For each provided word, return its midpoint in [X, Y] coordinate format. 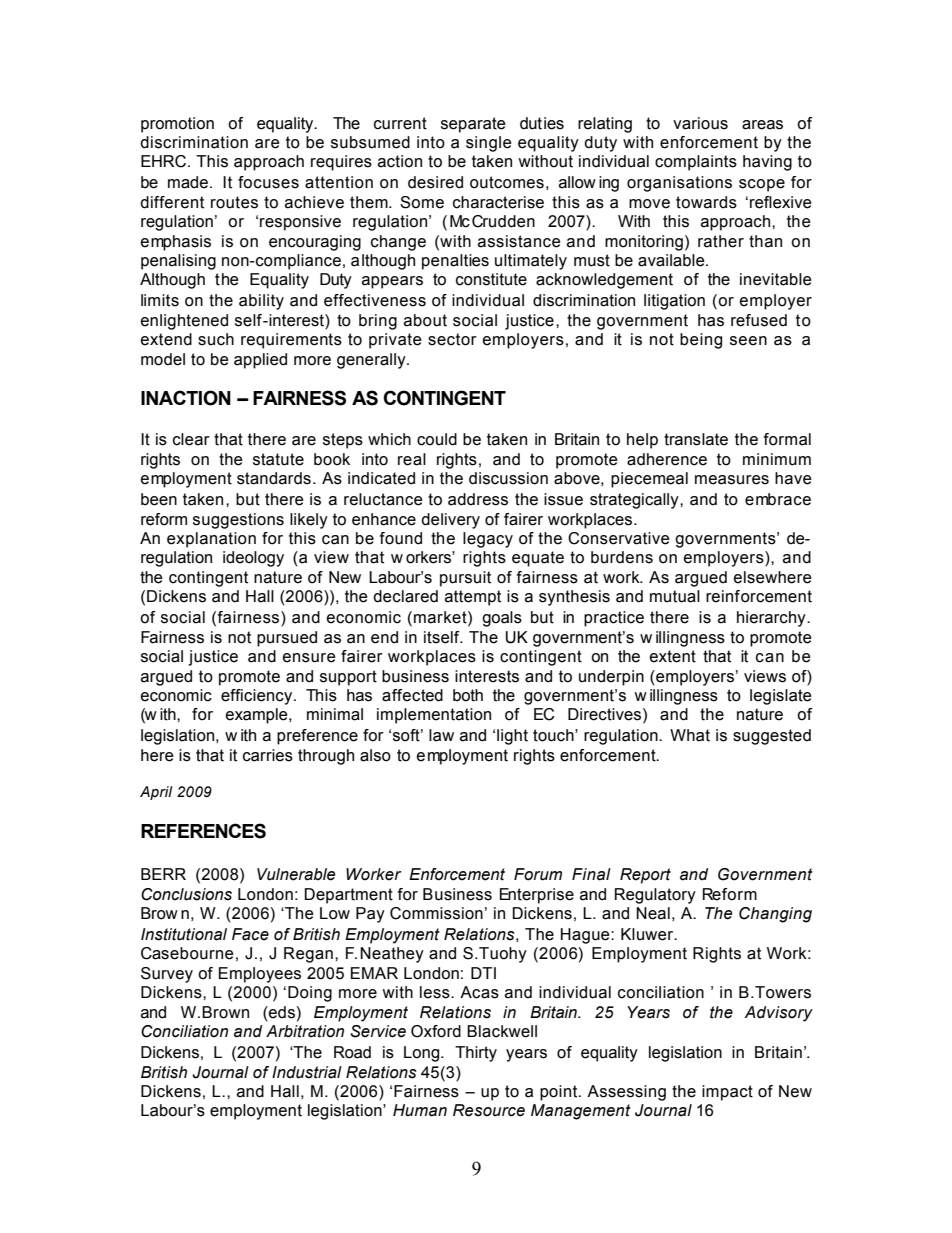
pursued [287, 639]
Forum [538, 874]
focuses [268, 182]
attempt [473, 598]
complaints [696, 163]
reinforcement [759, 596]
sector [452, 339]
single [489, 144]
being [701, 341]
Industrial [307, 1072]
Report [645, 876]
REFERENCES [203, 831]
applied [260, 361]
